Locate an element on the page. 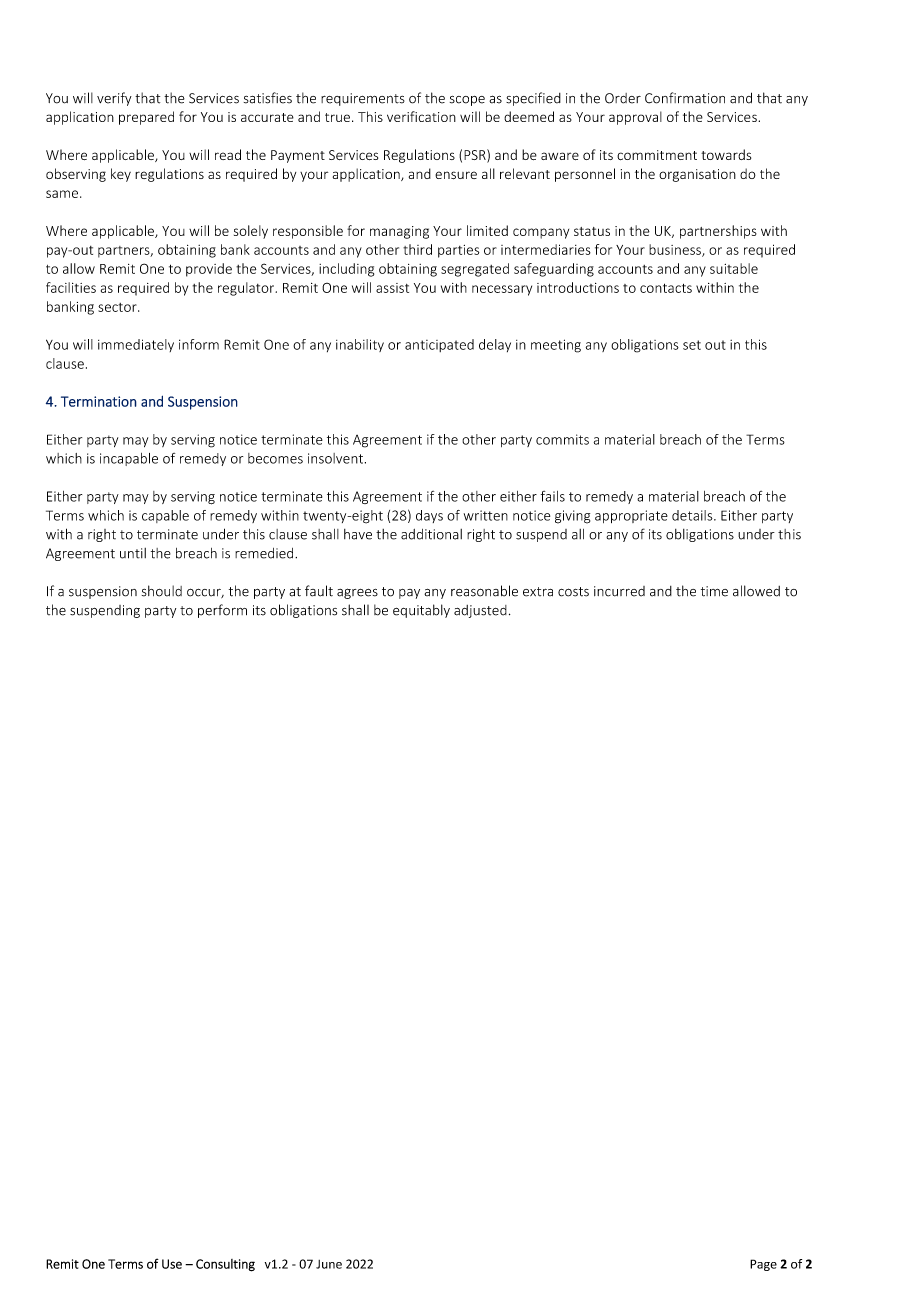 The height and width of the image is (1308, 924). adjusted is located at coordinates (480, 611).
